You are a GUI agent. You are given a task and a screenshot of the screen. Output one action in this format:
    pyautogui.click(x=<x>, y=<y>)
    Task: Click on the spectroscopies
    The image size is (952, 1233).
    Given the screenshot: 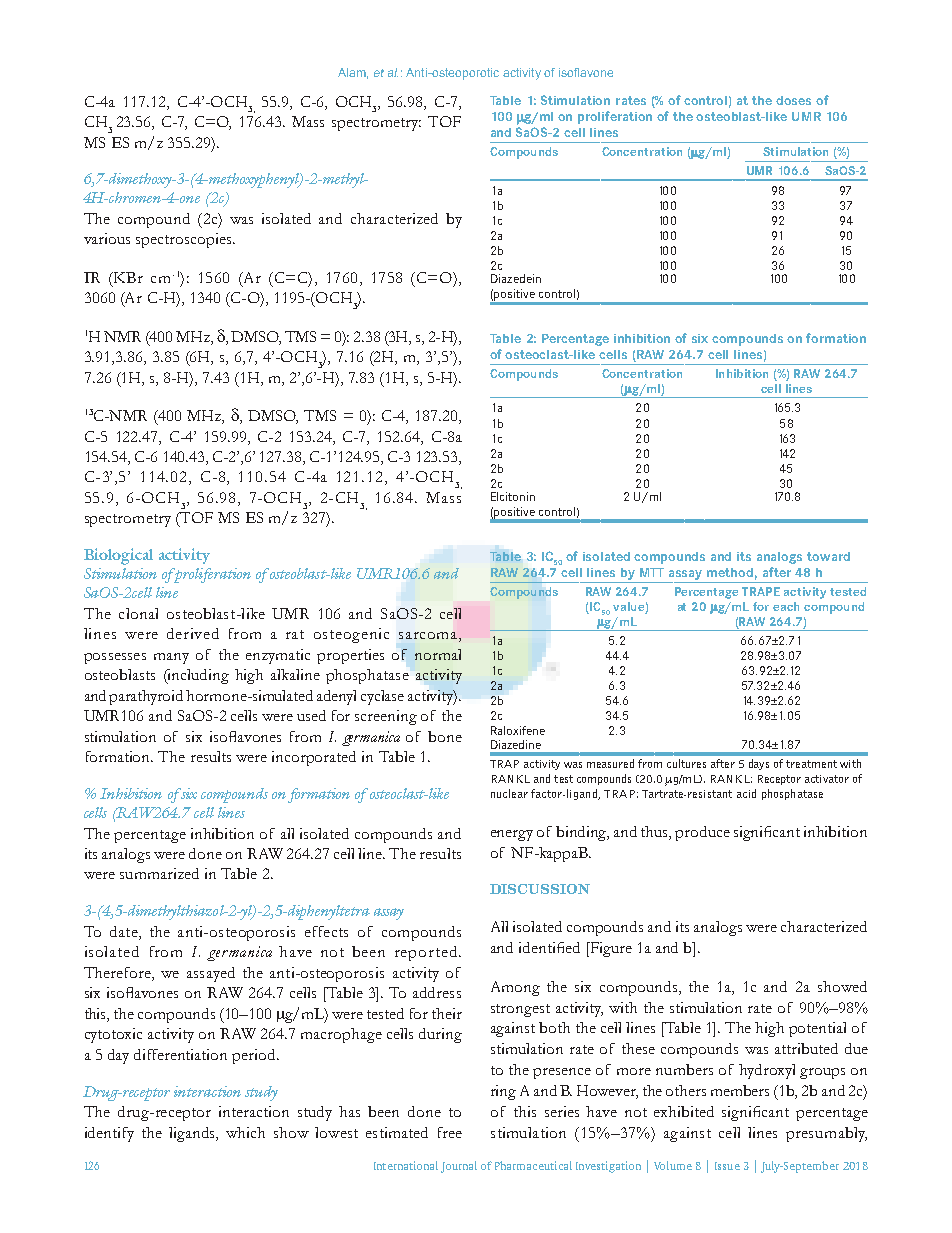 What is the action you would take?
    pyautogui.click(x=185, y=240)
